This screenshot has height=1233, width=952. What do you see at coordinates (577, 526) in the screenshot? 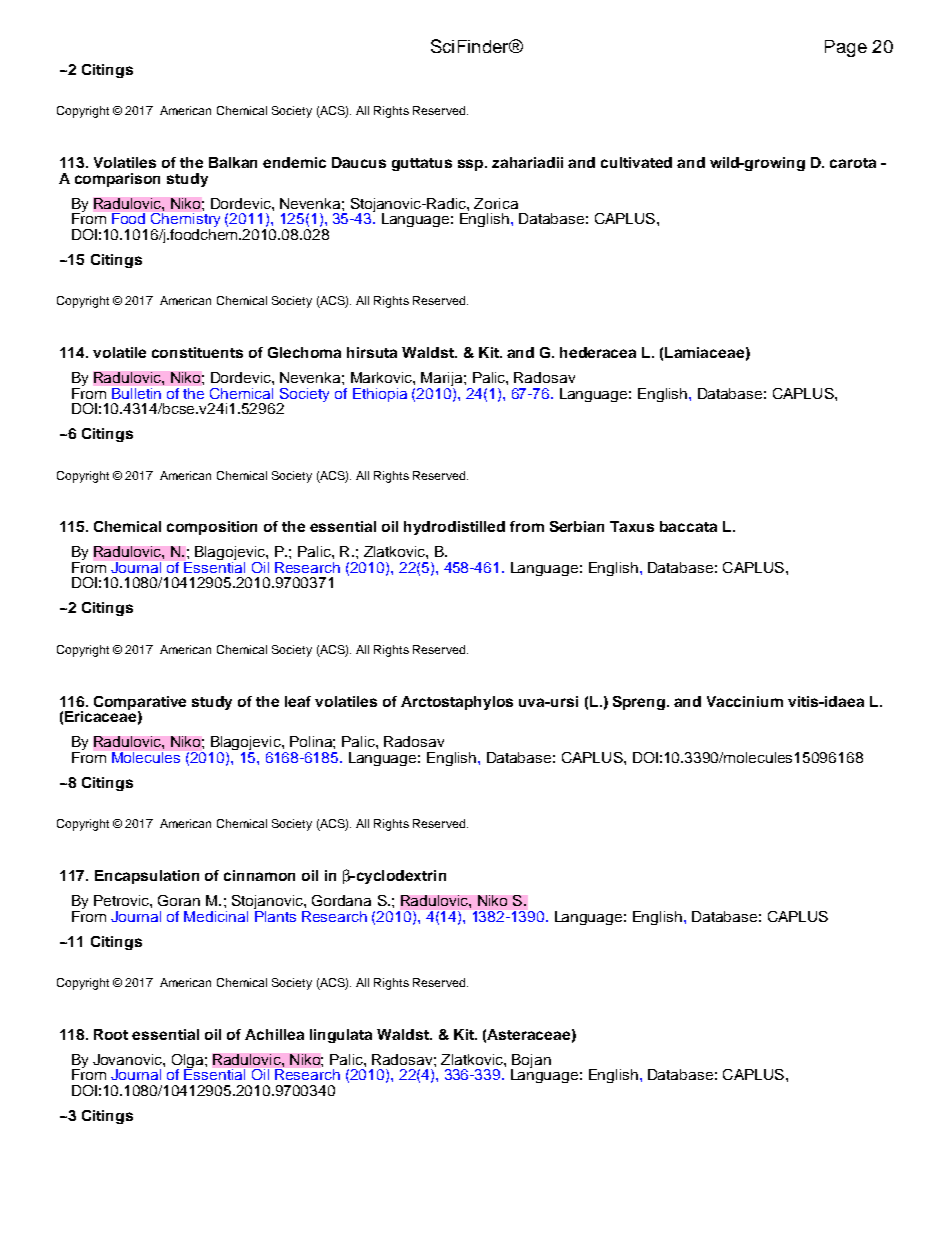
I see `Serbian` at bounding box center [577, 526].
